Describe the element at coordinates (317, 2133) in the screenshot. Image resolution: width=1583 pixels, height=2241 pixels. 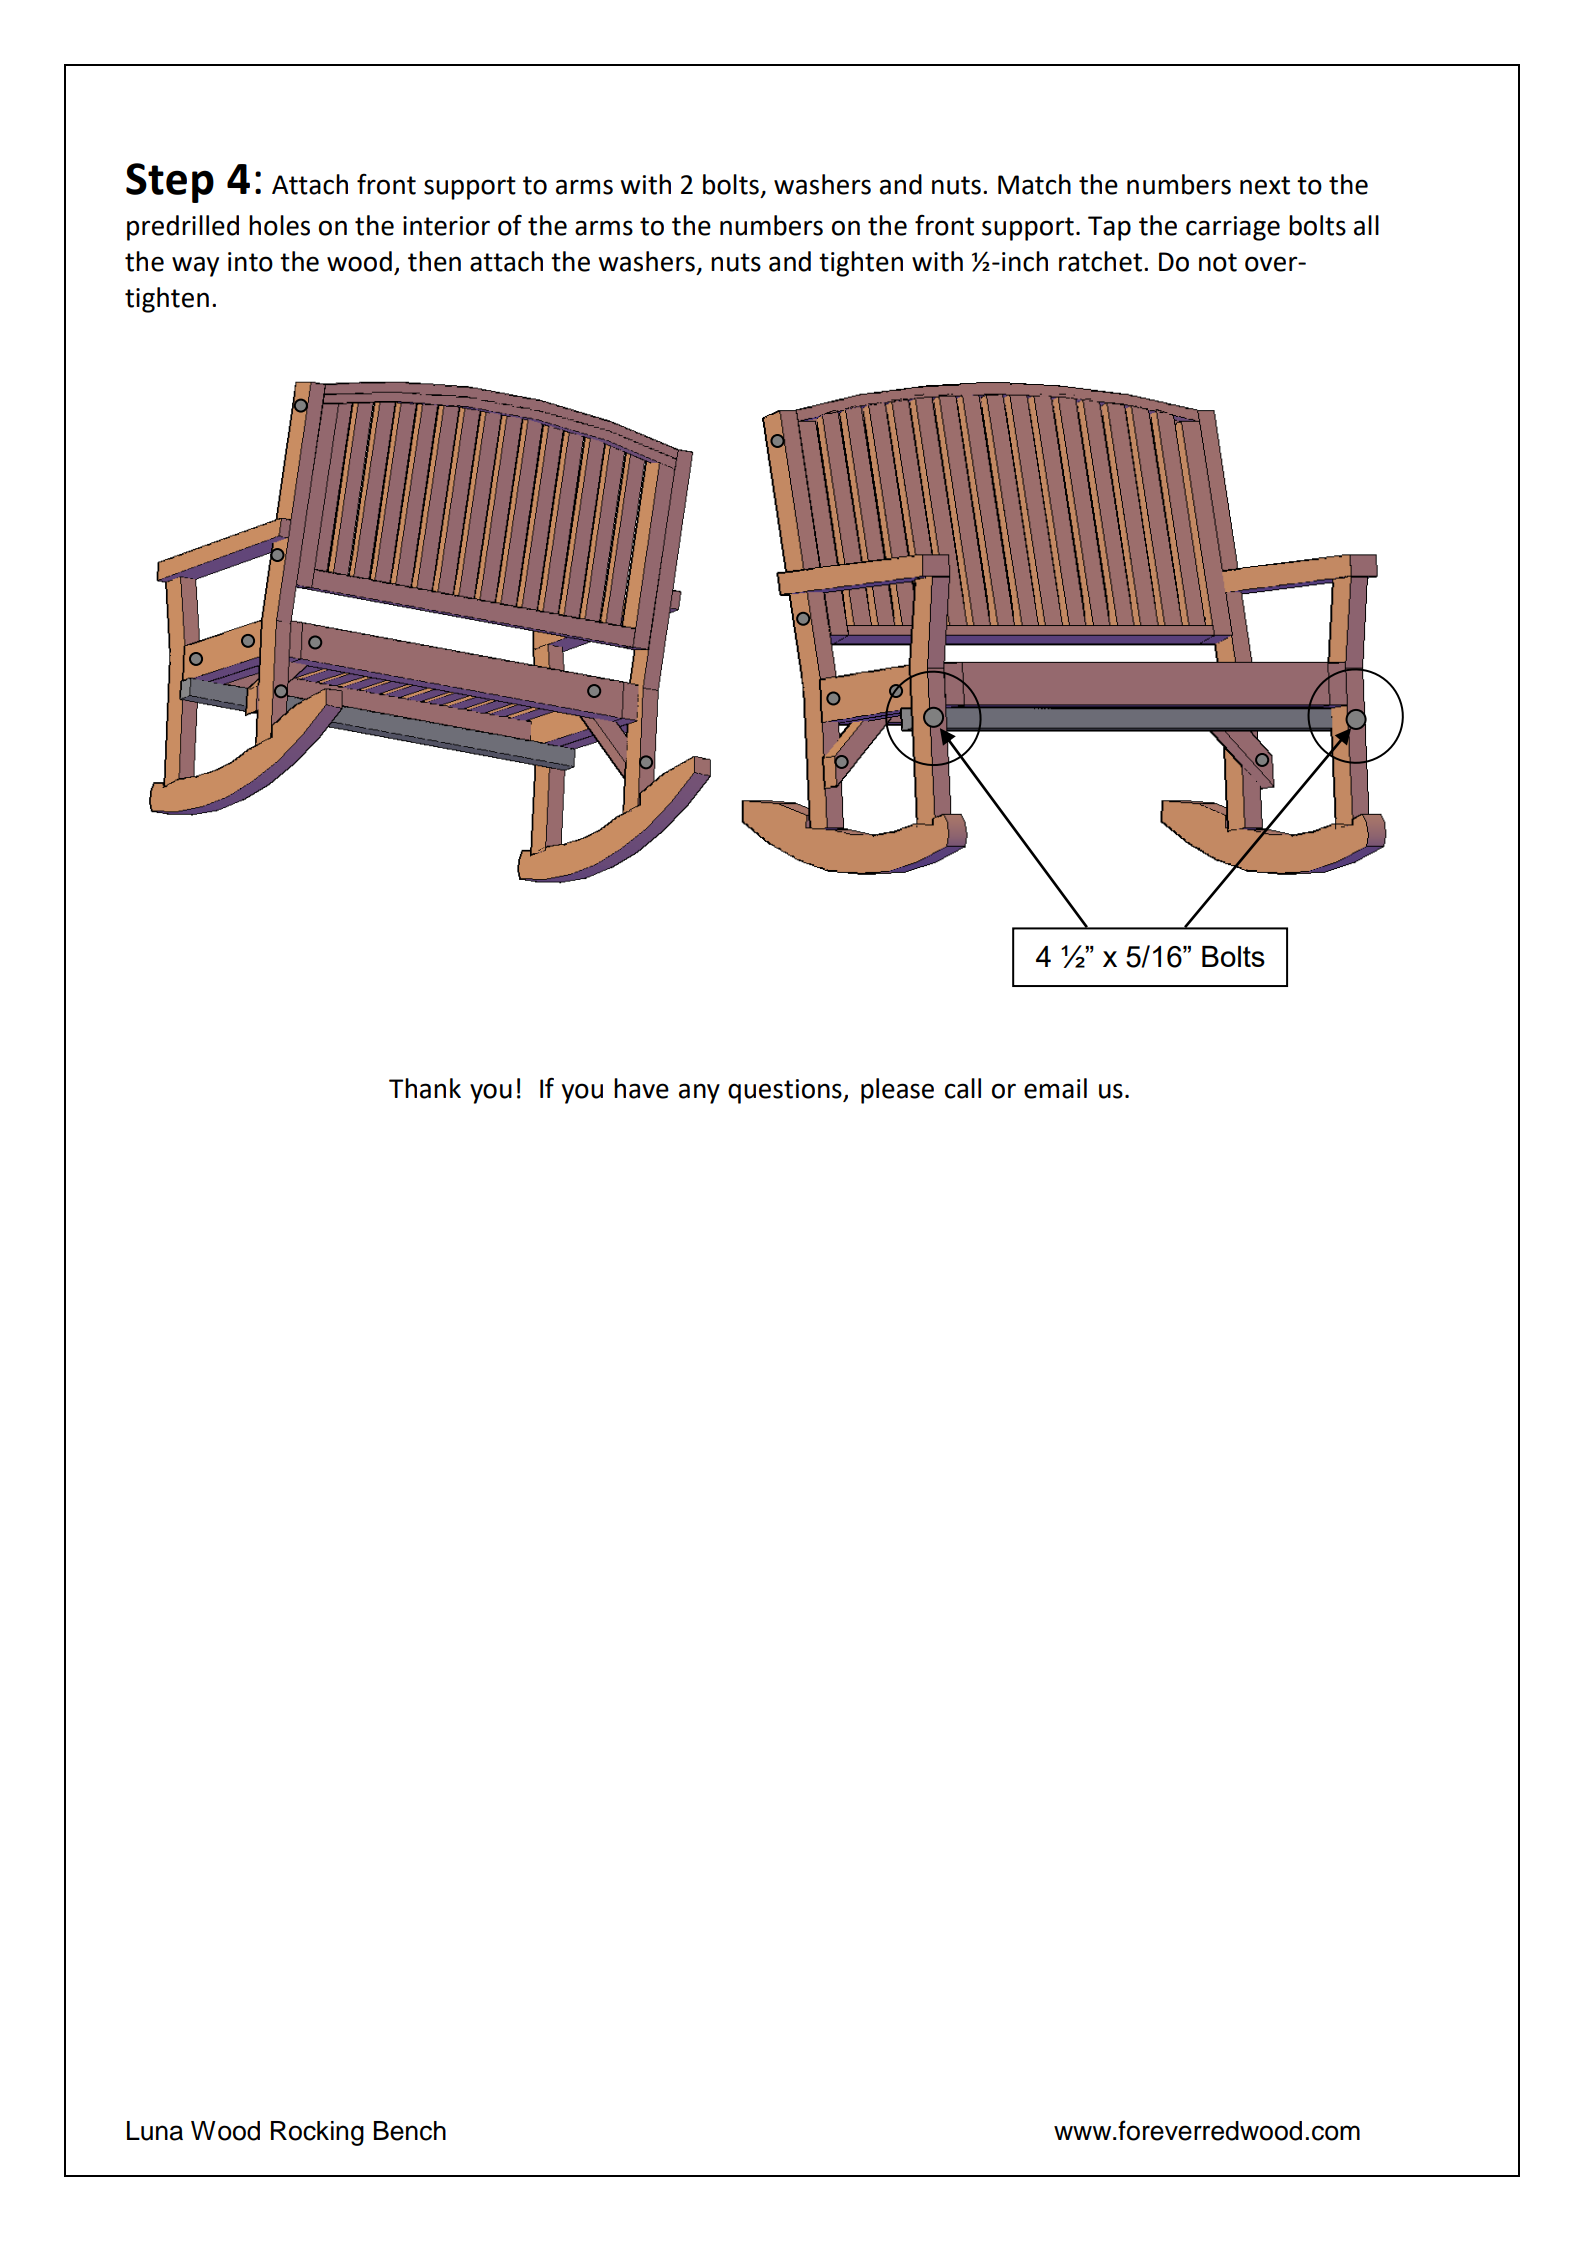
I see `Rocking` at that location.
